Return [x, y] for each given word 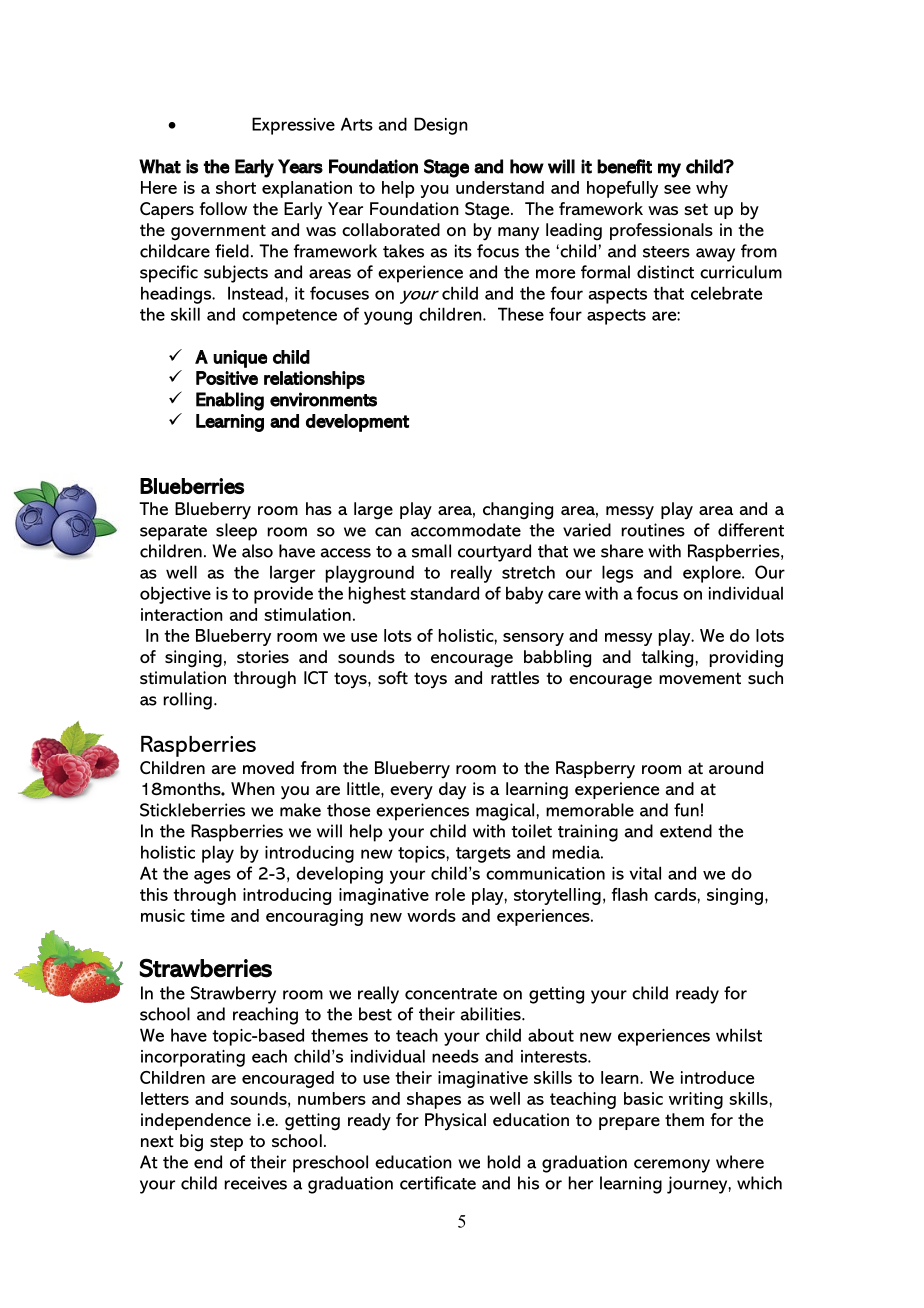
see [677, 189]
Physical [455, 1122]
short [236, 187]
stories [263, 656]
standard [444, 593]
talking [667, 659]
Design [441, 126]
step [226, 1143]
